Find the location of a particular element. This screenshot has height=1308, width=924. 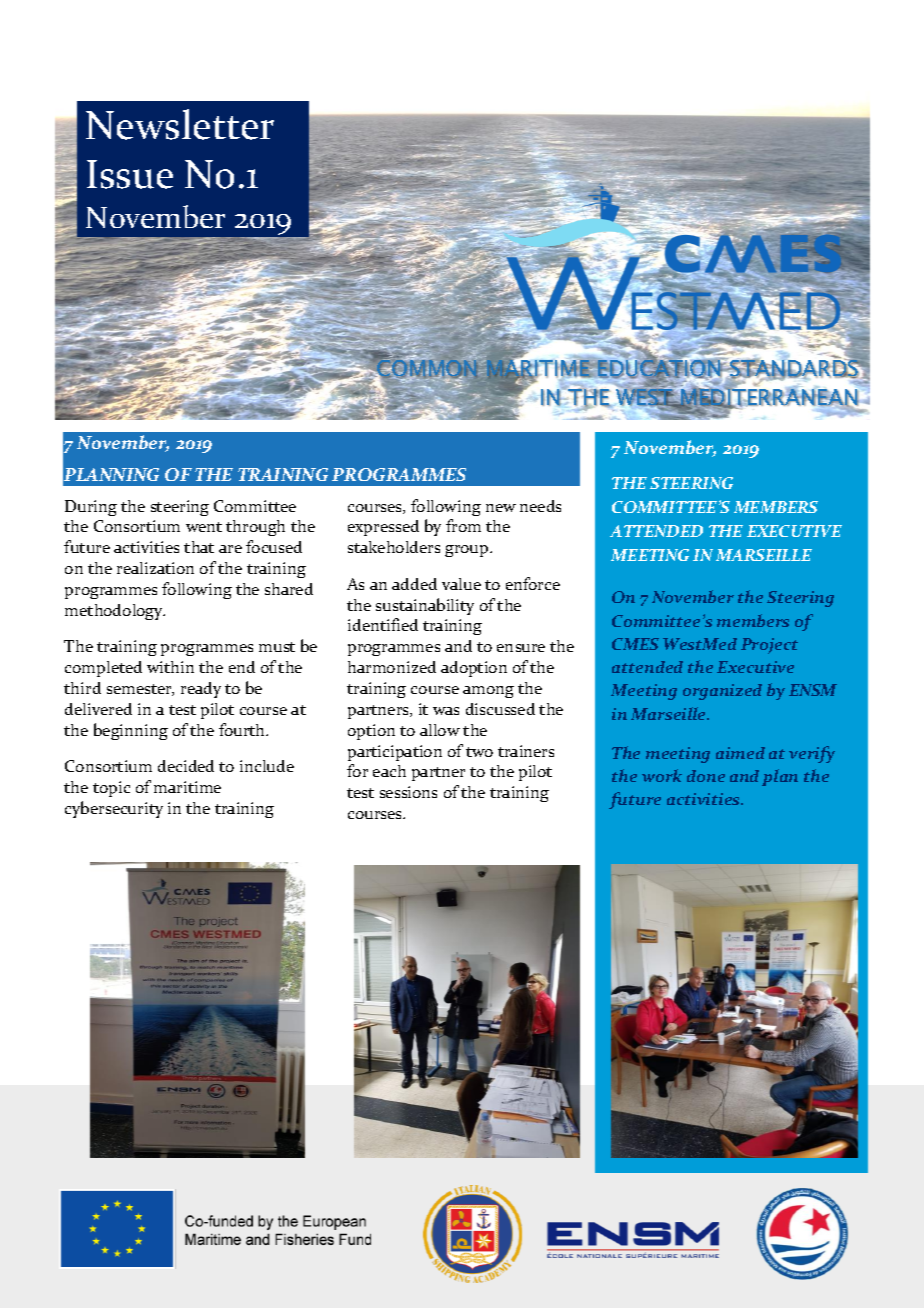

value is located at coordinates (461, 584).
